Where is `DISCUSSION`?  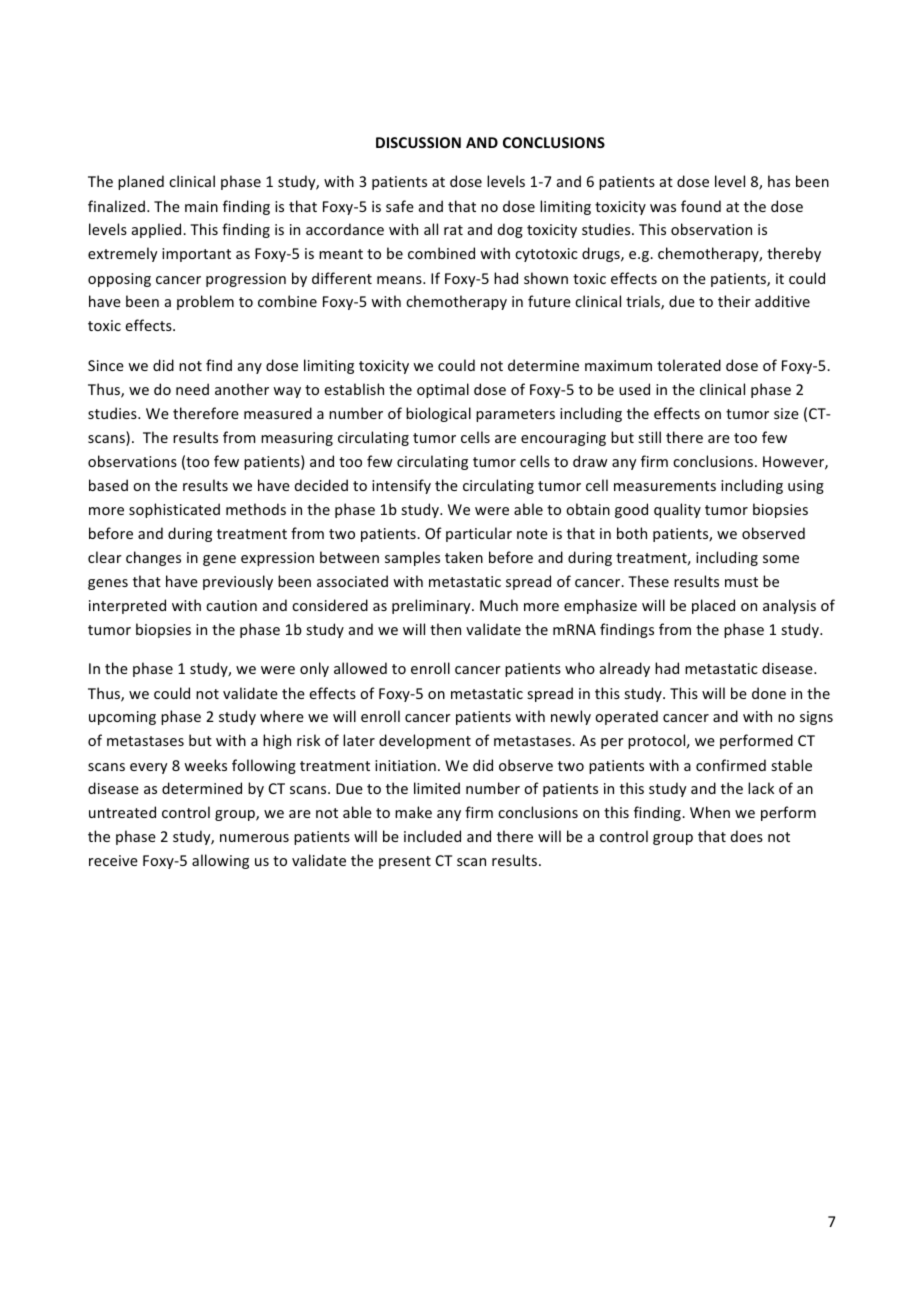
DISCUSSION is located at coordinates (418, 142).
